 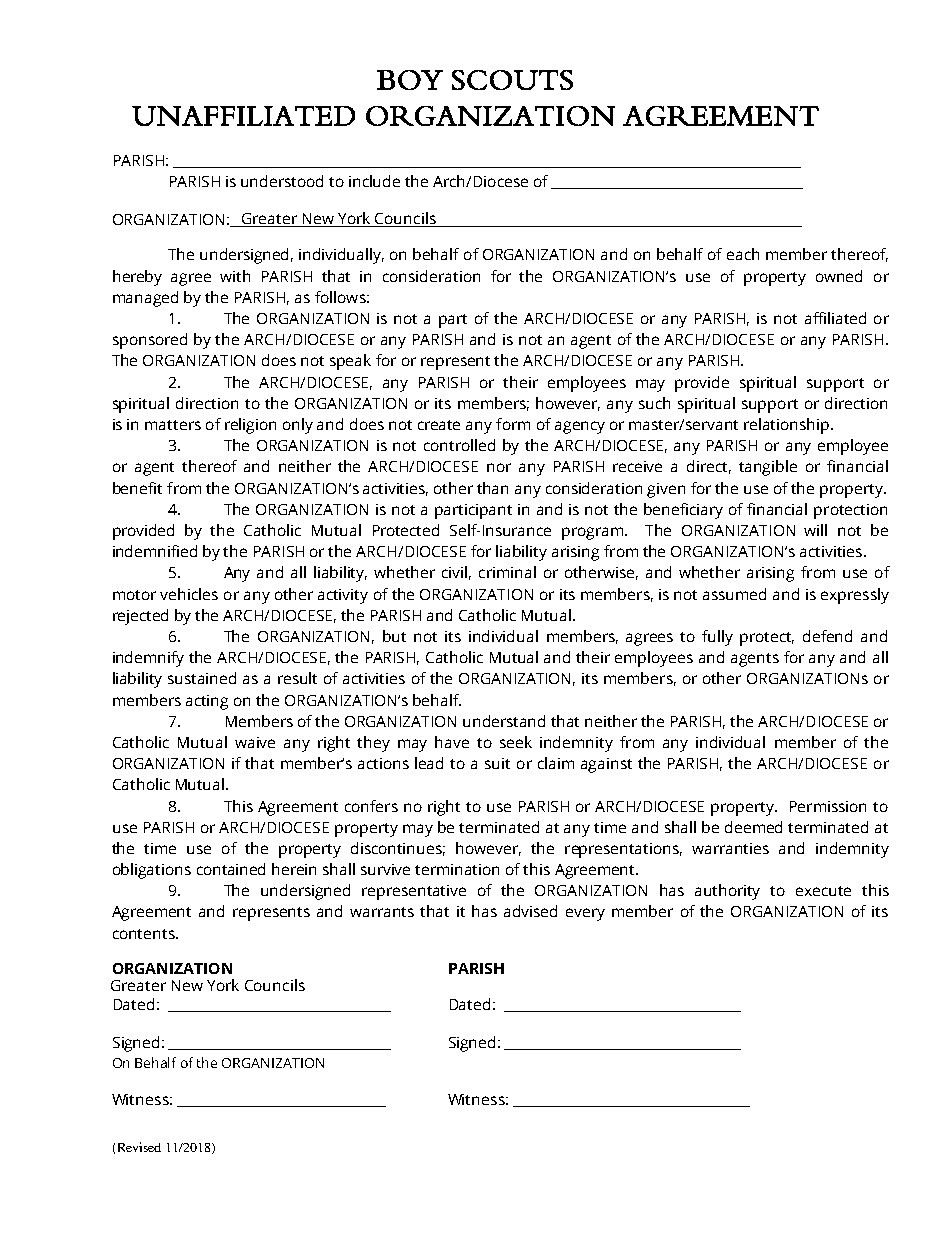 I want to click on speak, so click(x=350, y=362).
